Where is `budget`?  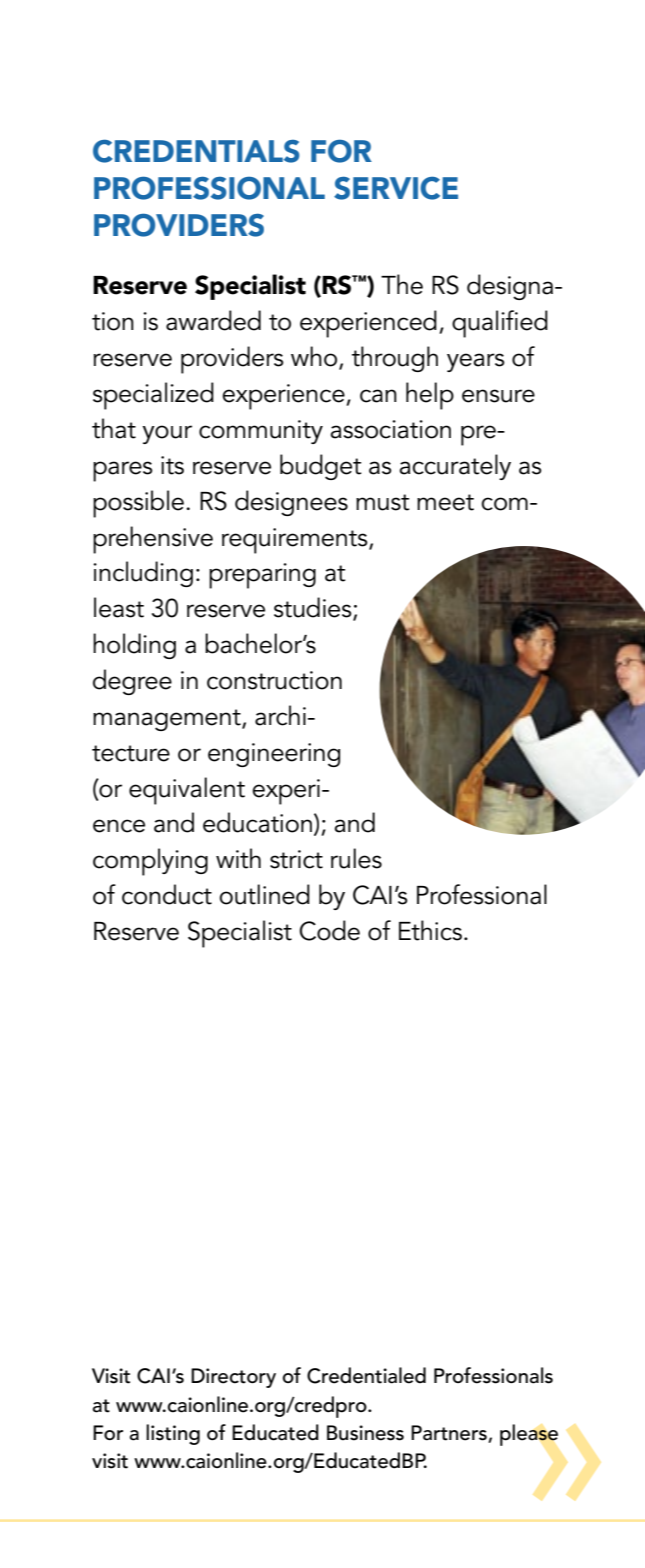
budget is located at coordinates (321, 467).
